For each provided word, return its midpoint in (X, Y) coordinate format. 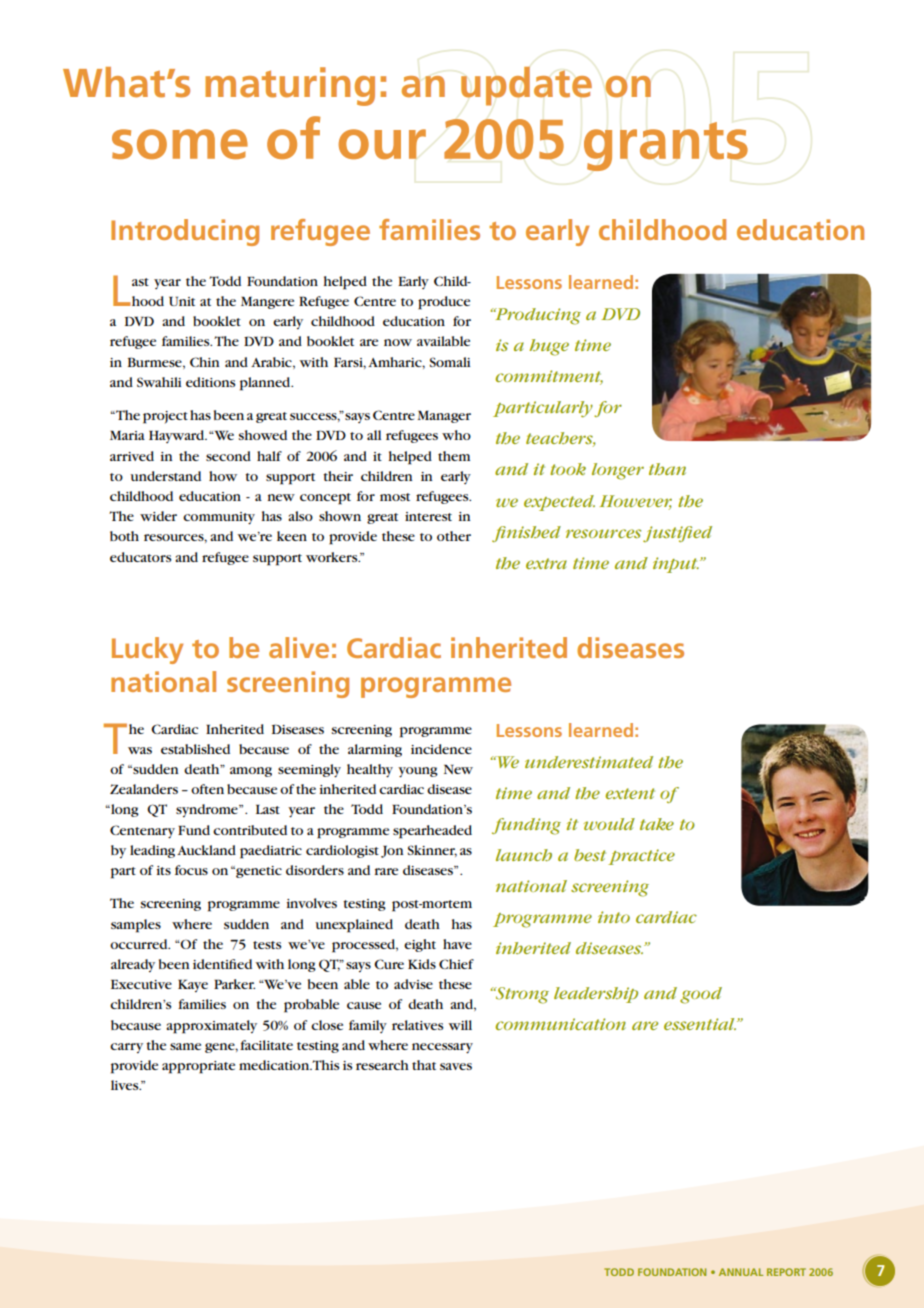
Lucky (147, 650)
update (526, 86)
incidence (441, 749)
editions (210, 382)
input (676, 565)
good (701, 995)
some (180, 144)
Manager (444, 417)
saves (456, 1066)
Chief (456, 964)
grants (666, 146)
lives (126, 1085)
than (667, 469)
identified (222, 964)
